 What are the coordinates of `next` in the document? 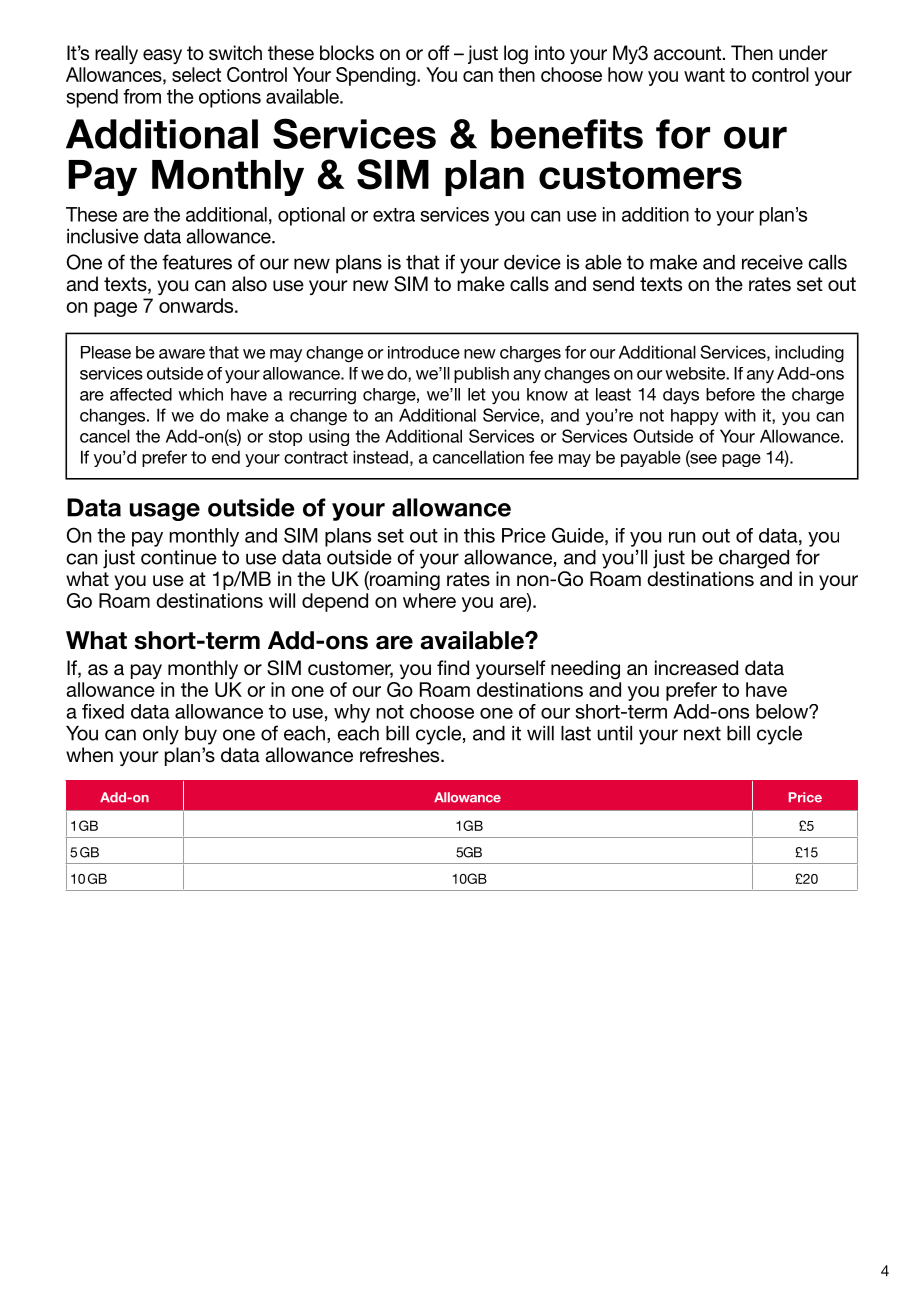 It's located at (702, 733).
